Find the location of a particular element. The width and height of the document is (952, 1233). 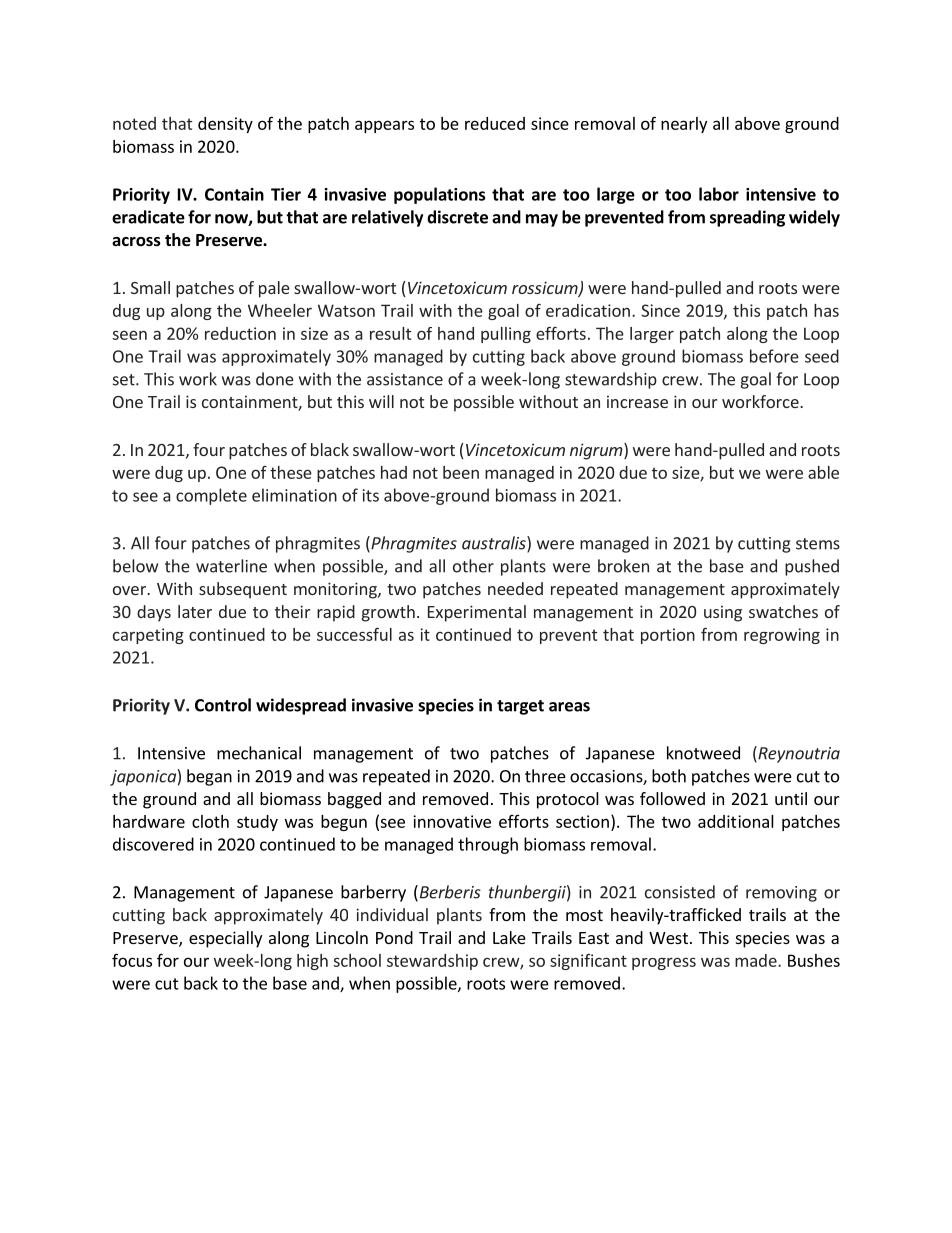

pulling is located at coordinates (506, 335).
